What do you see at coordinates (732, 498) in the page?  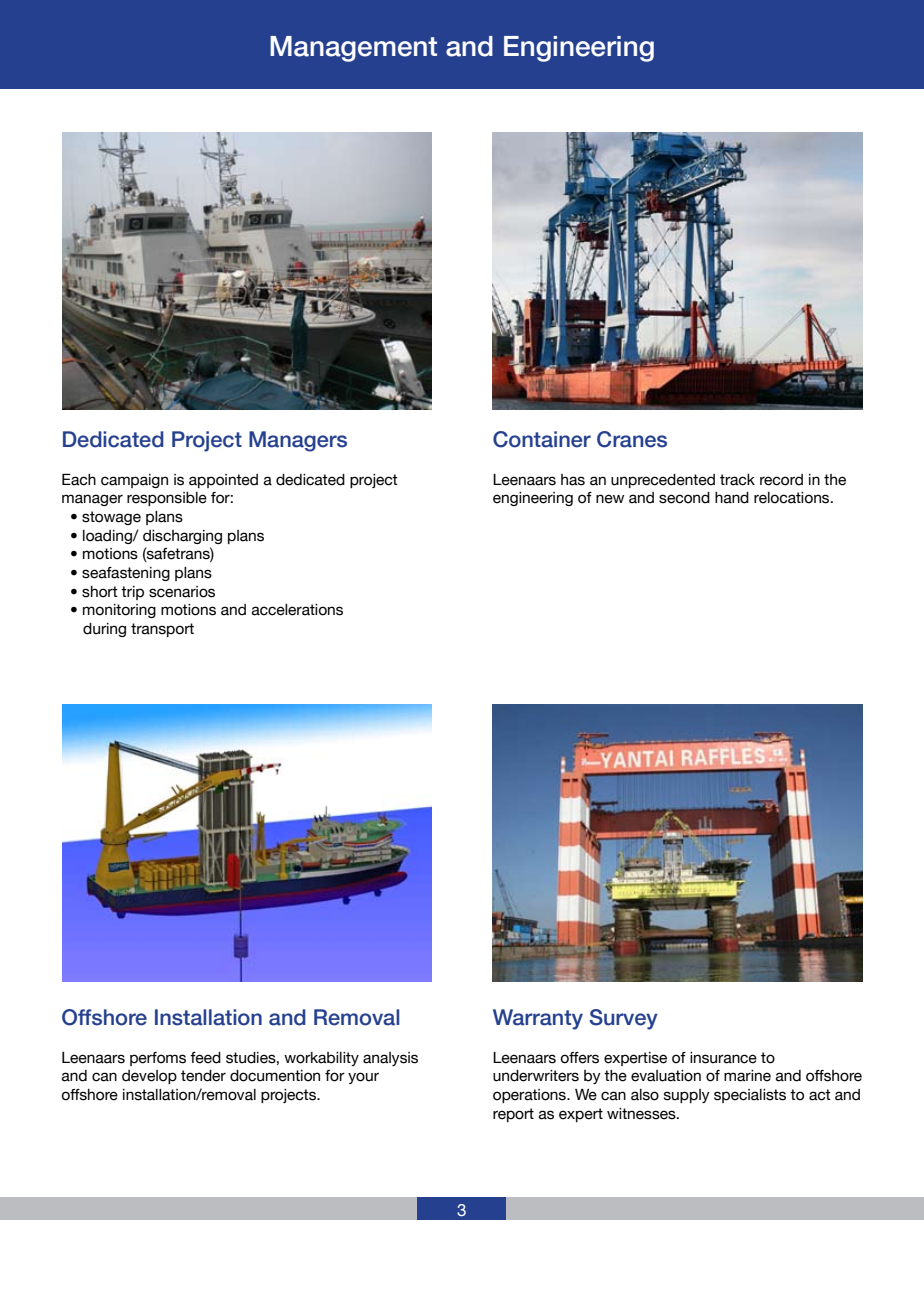 I see `hand` at bounding box center [732, 498].
